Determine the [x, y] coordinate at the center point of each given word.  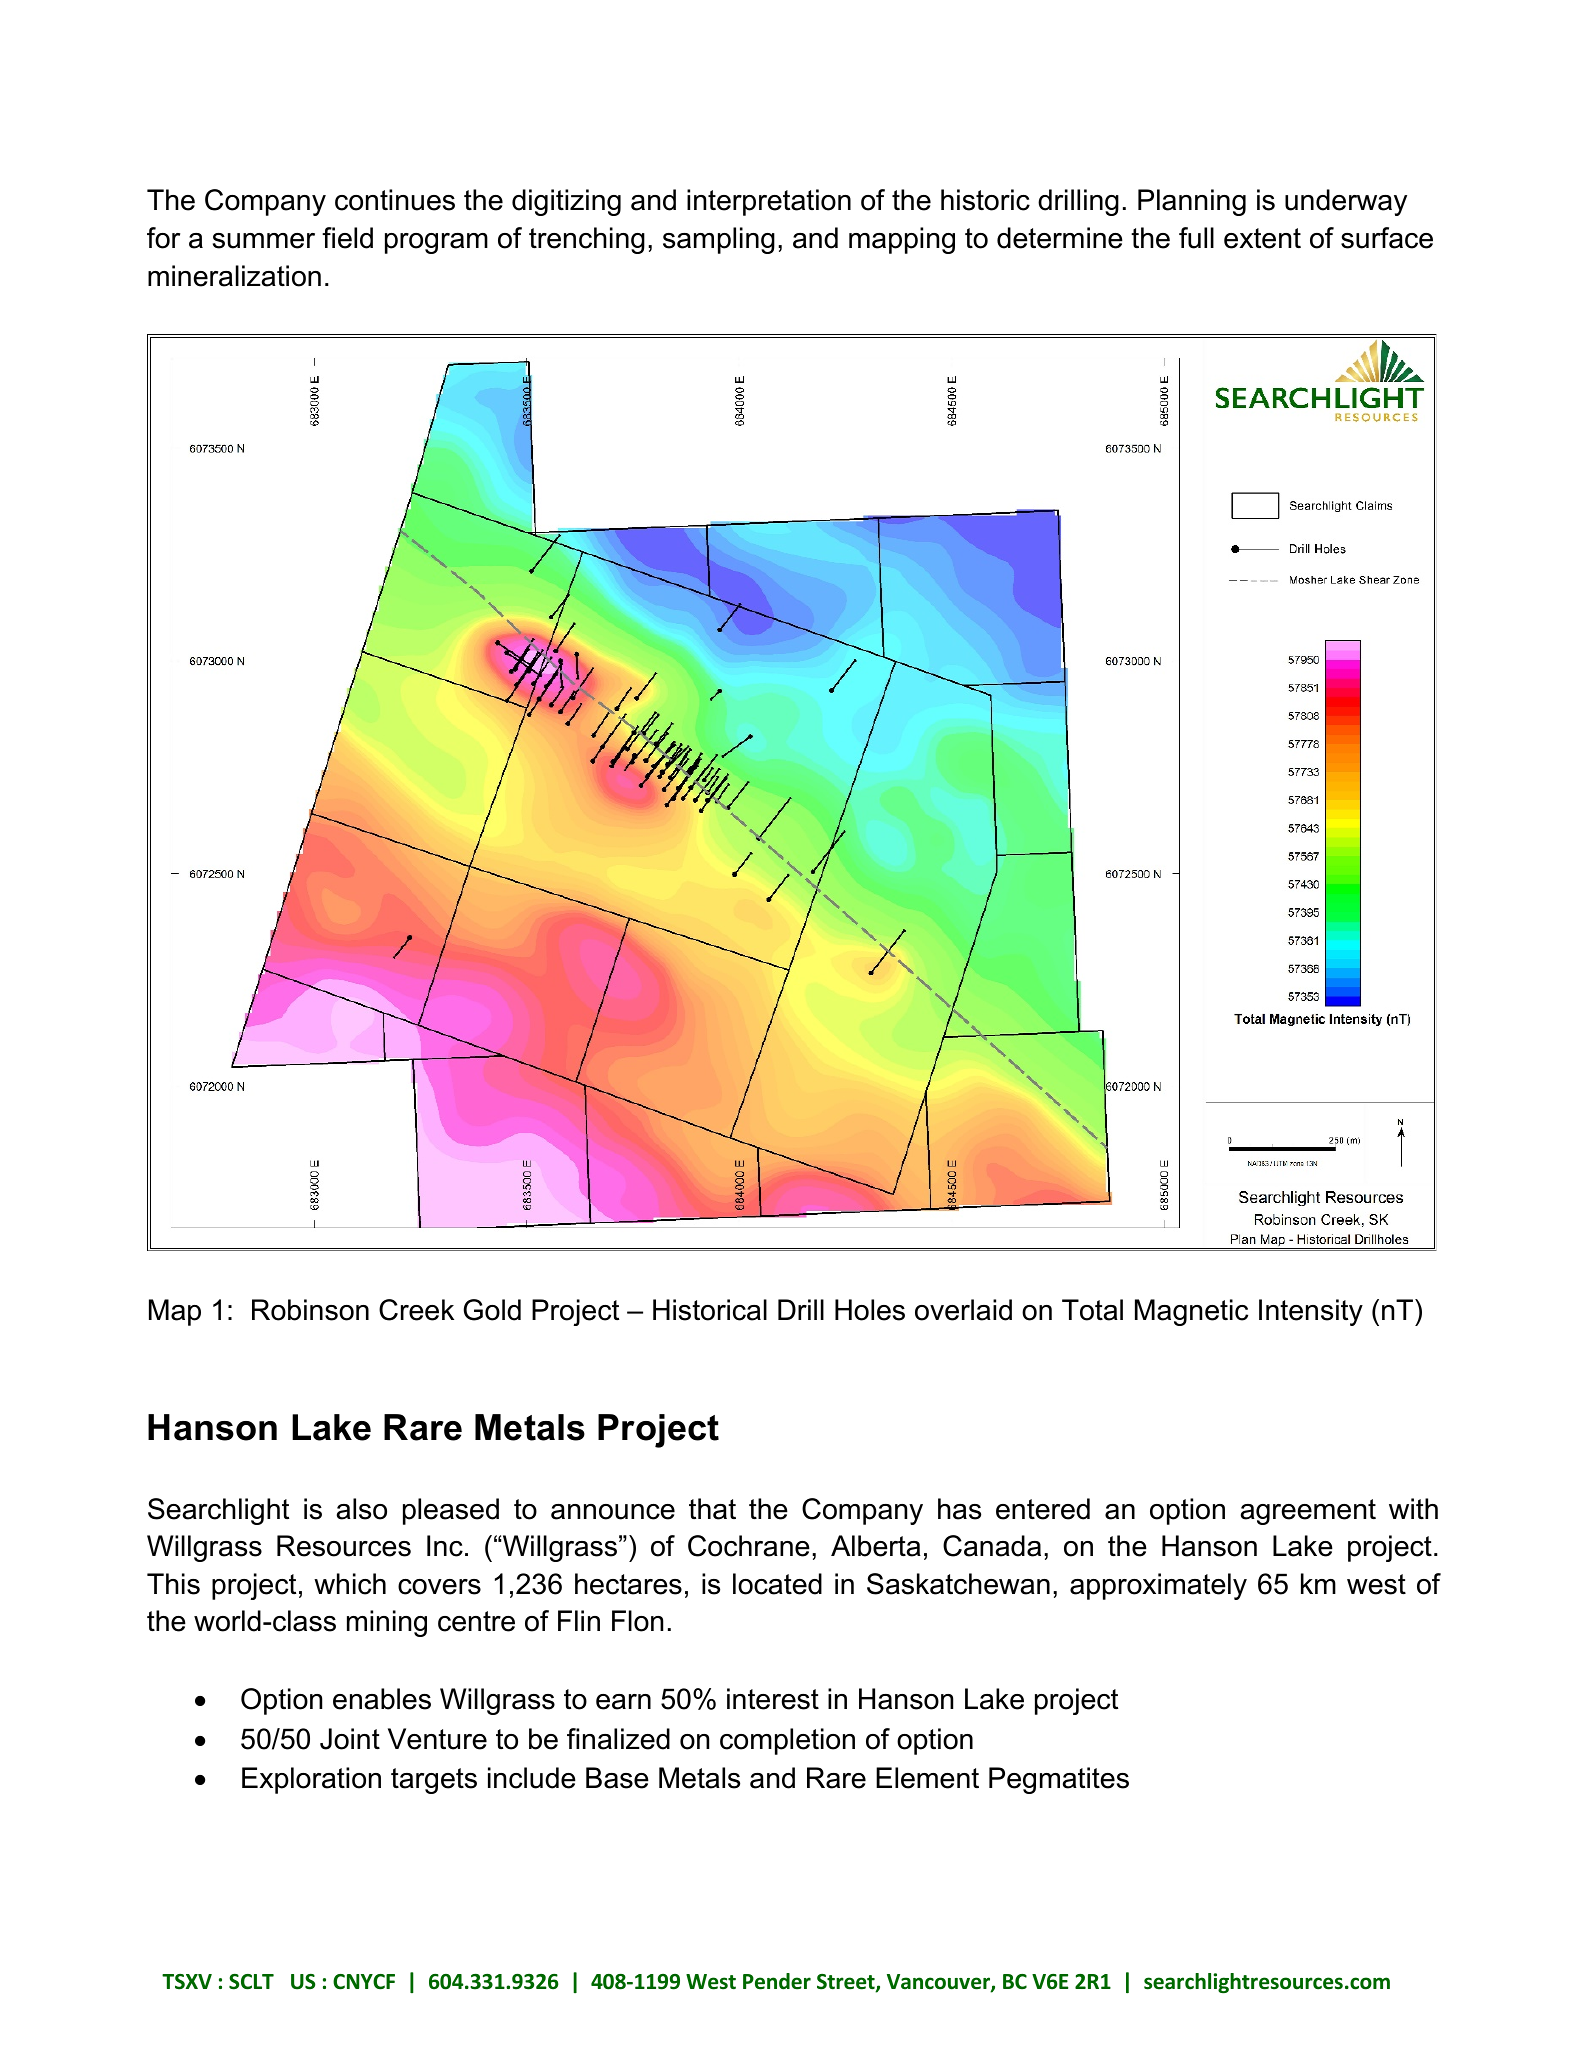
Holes [870, 1310]
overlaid [963, 1310]
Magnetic [1191, 1312]
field [347, 238]
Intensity [1311, 1312]
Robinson [310, 1310]
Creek [416, 1310]
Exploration [311, 1780]
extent [1262, 238]
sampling [719, 240]
